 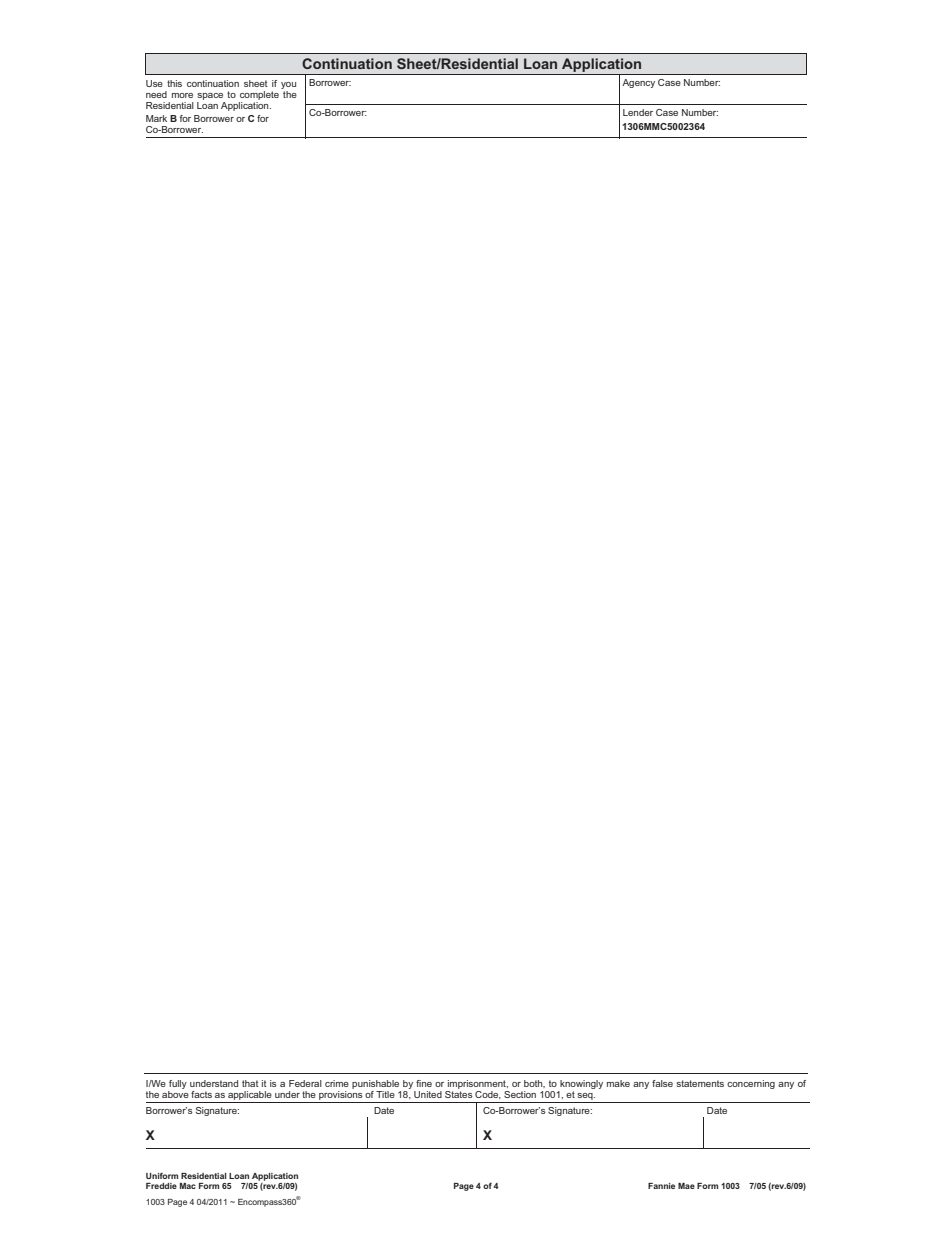 I want to click on fully, so click(x=178, y=1084).
